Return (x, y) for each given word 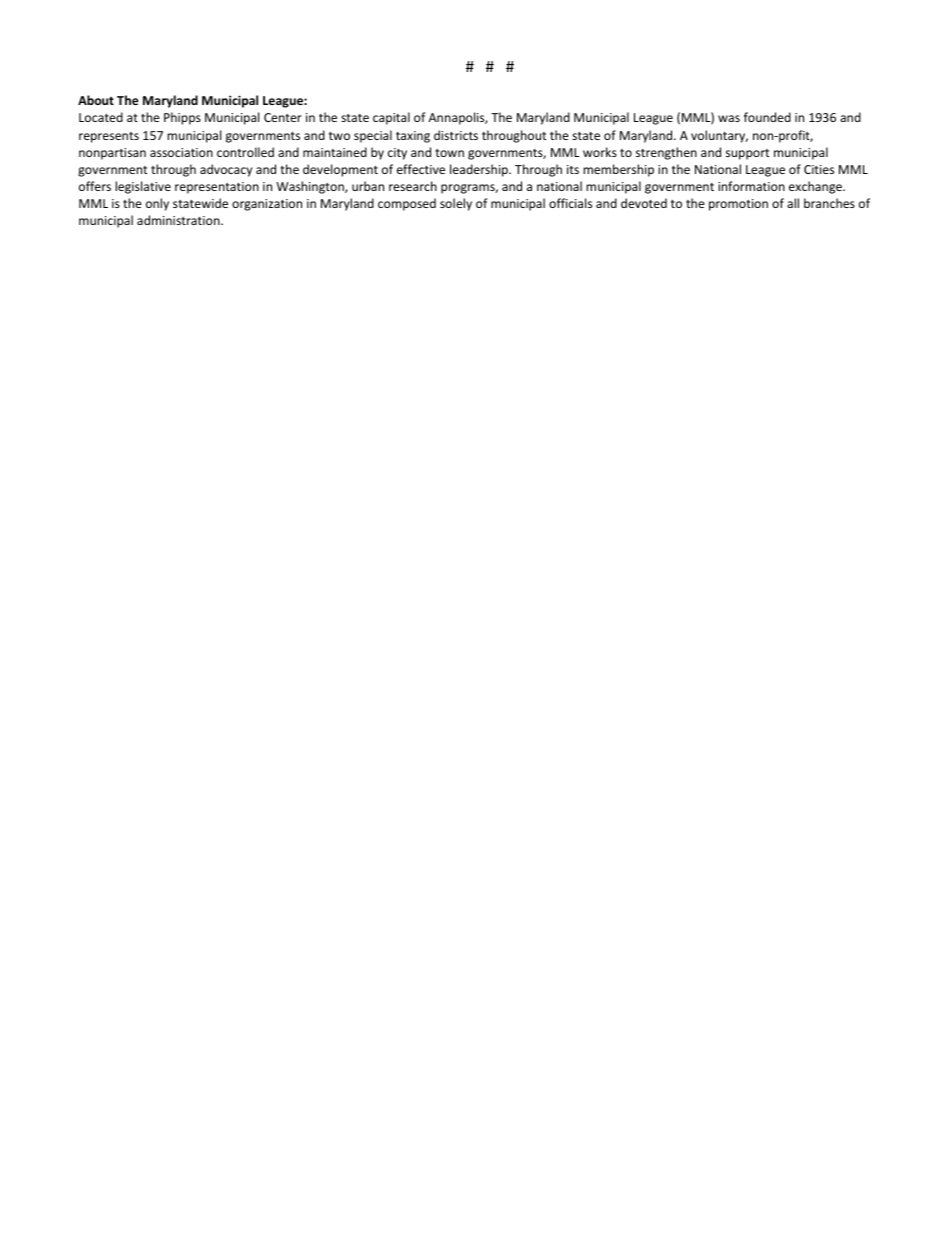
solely (456, 204)
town (449, 153)
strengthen (666, 153)
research (413, 186)
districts (456, 135)
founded (767, 117)
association (181, 152)
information (751, 186)
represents (109, 137)
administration (179, 220)
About (96, 100)
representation (217, 188)
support (748, 154)
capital (391, 118)
